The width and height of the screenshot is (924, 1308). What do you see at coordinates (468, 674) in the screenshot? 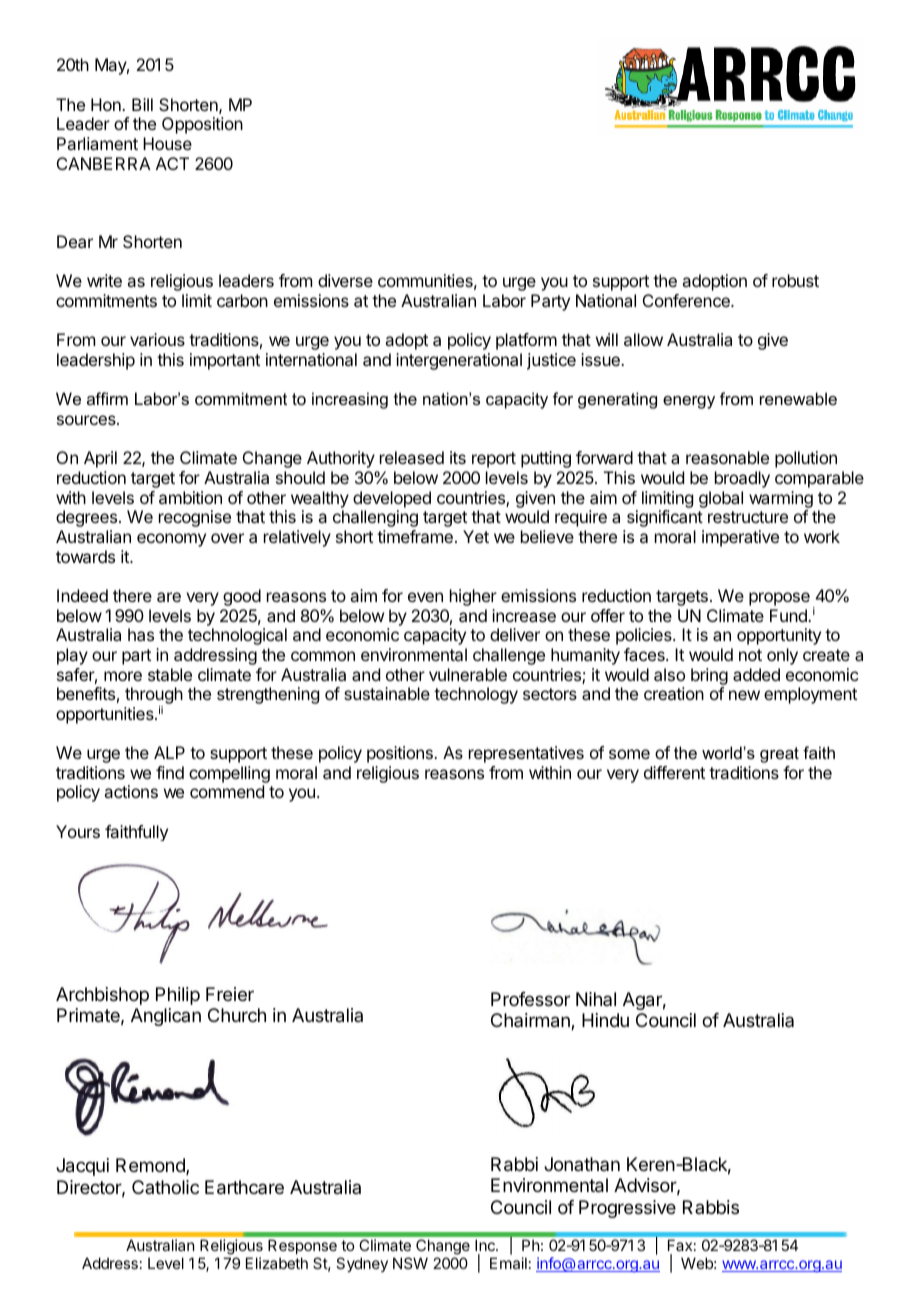
I see `vulnerable` at bounding box center [468, 674].
